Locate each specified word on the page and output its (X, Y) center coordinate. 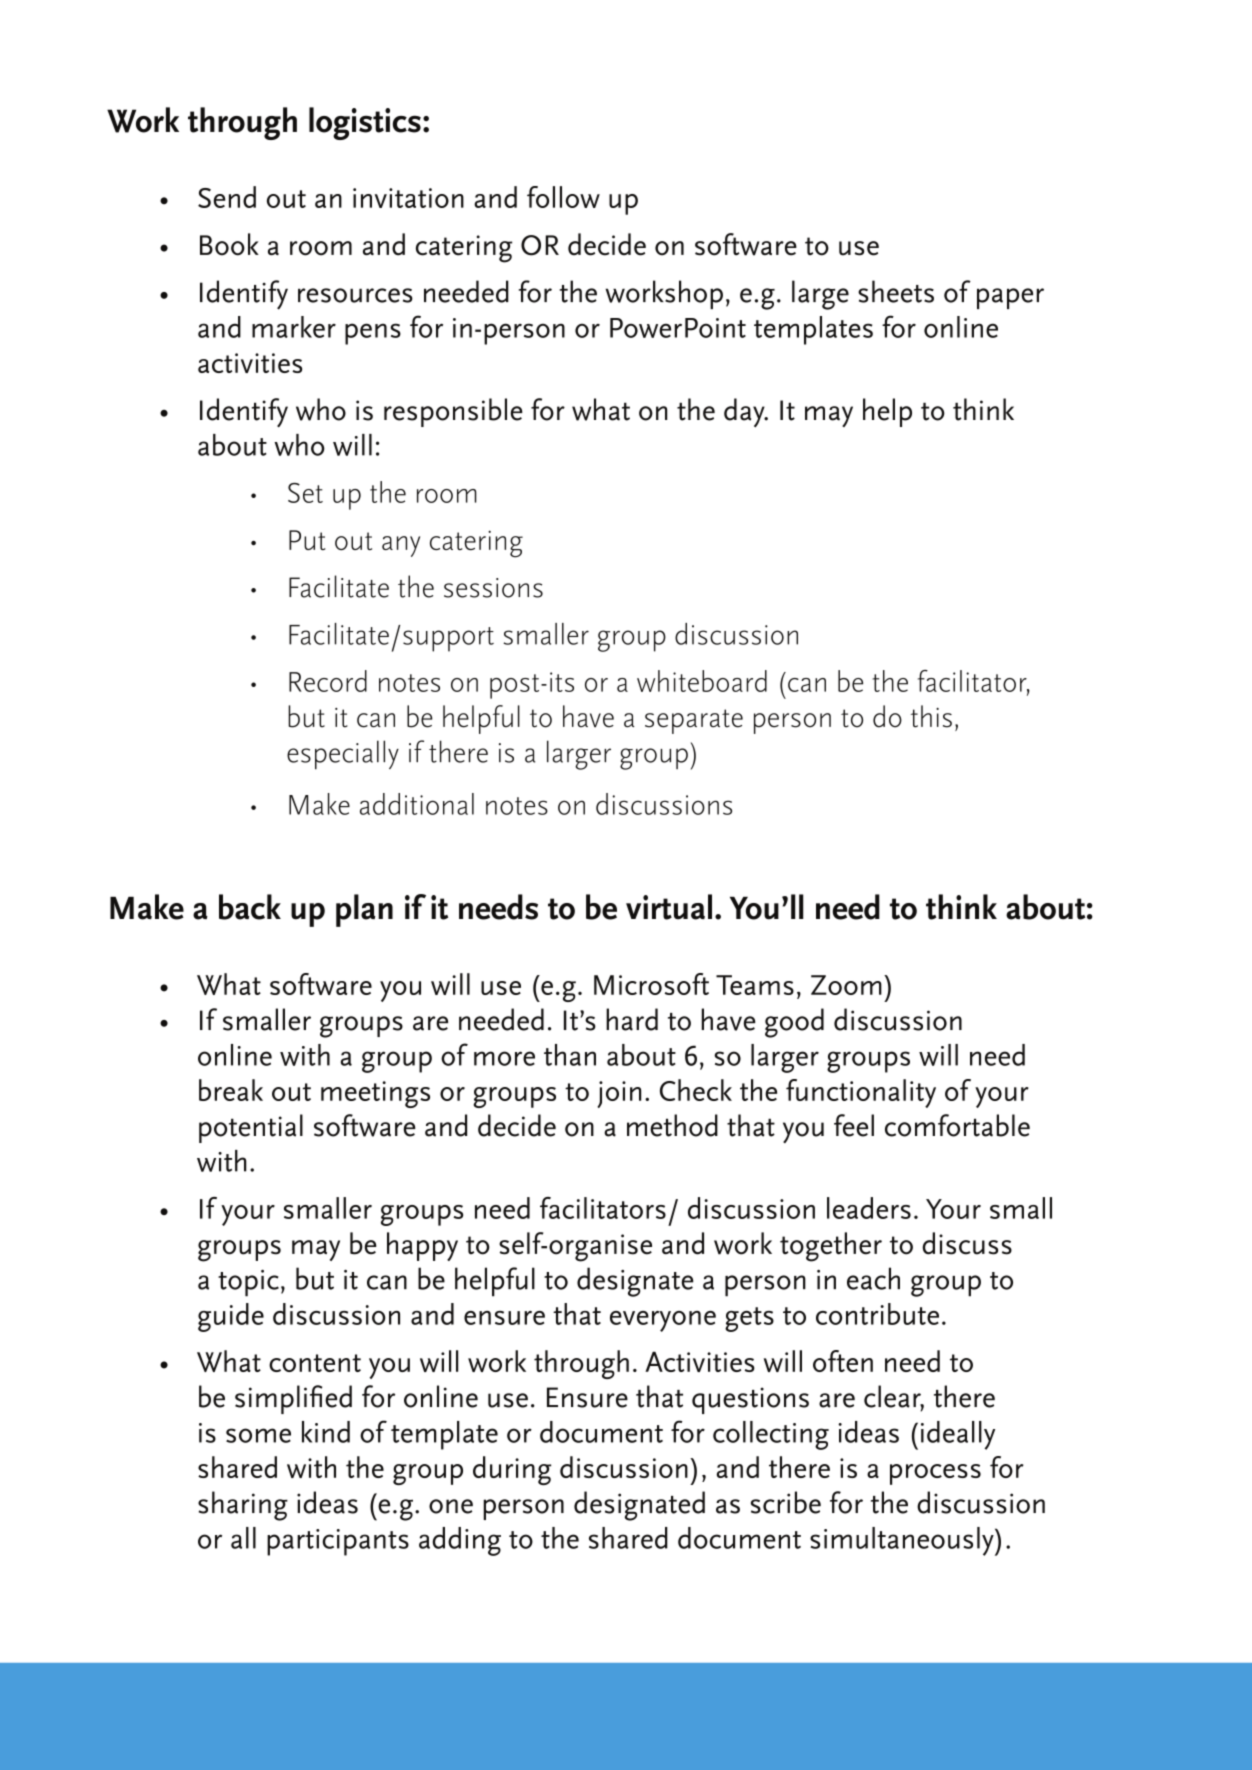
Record (328, 681)
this (931, 716)
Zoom (846, 985)
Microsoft (651, 984)
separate (694, 721)
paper (1010, 298)
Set (305, 493)
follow (563, 197)
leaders (869, 1208)
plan (364, 910)
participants (338, 1542)
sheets (896, 291)
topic (248, 1283)
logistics (365, 123)
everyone (663, 1321)
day (745, 413)
